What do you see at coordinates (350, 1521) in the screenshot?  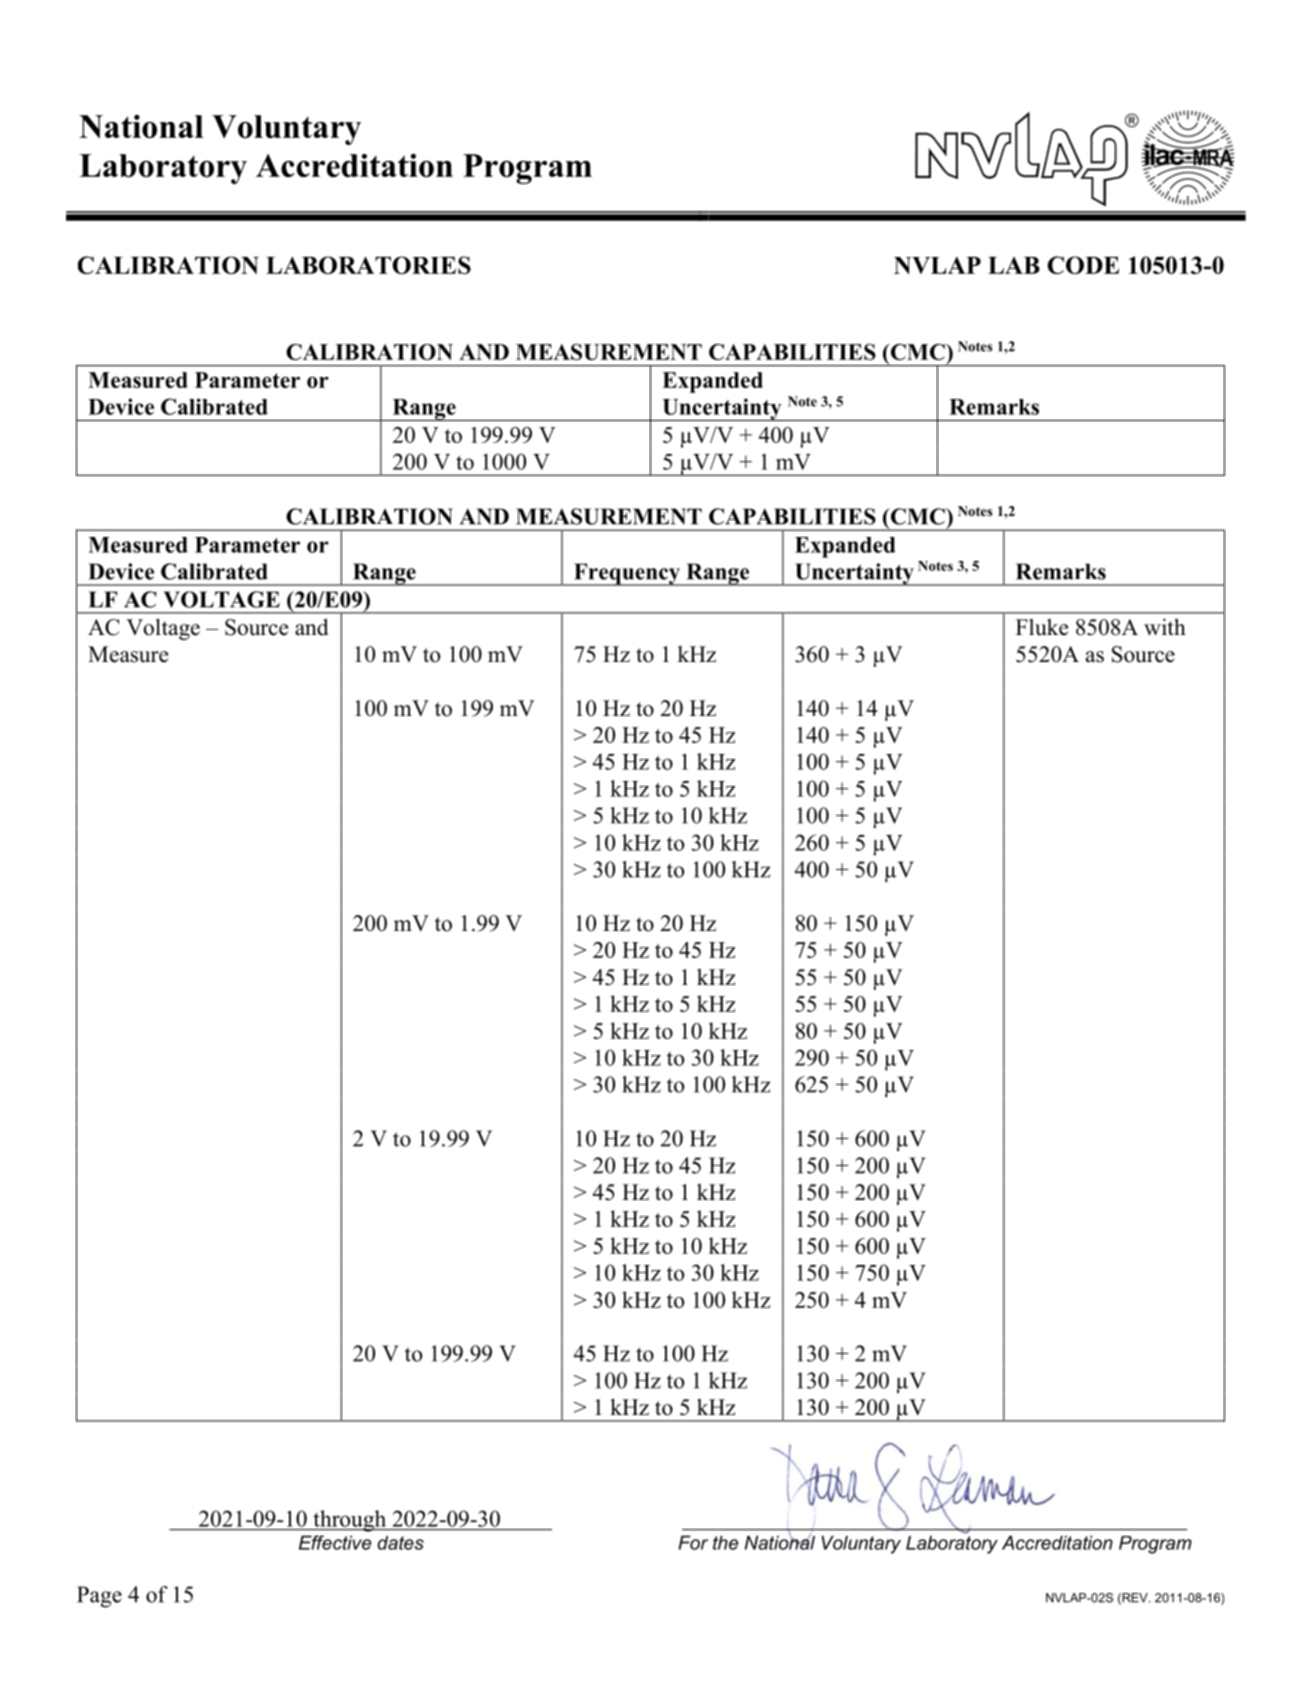 I see `through` at bounding box center [350, 1521].
